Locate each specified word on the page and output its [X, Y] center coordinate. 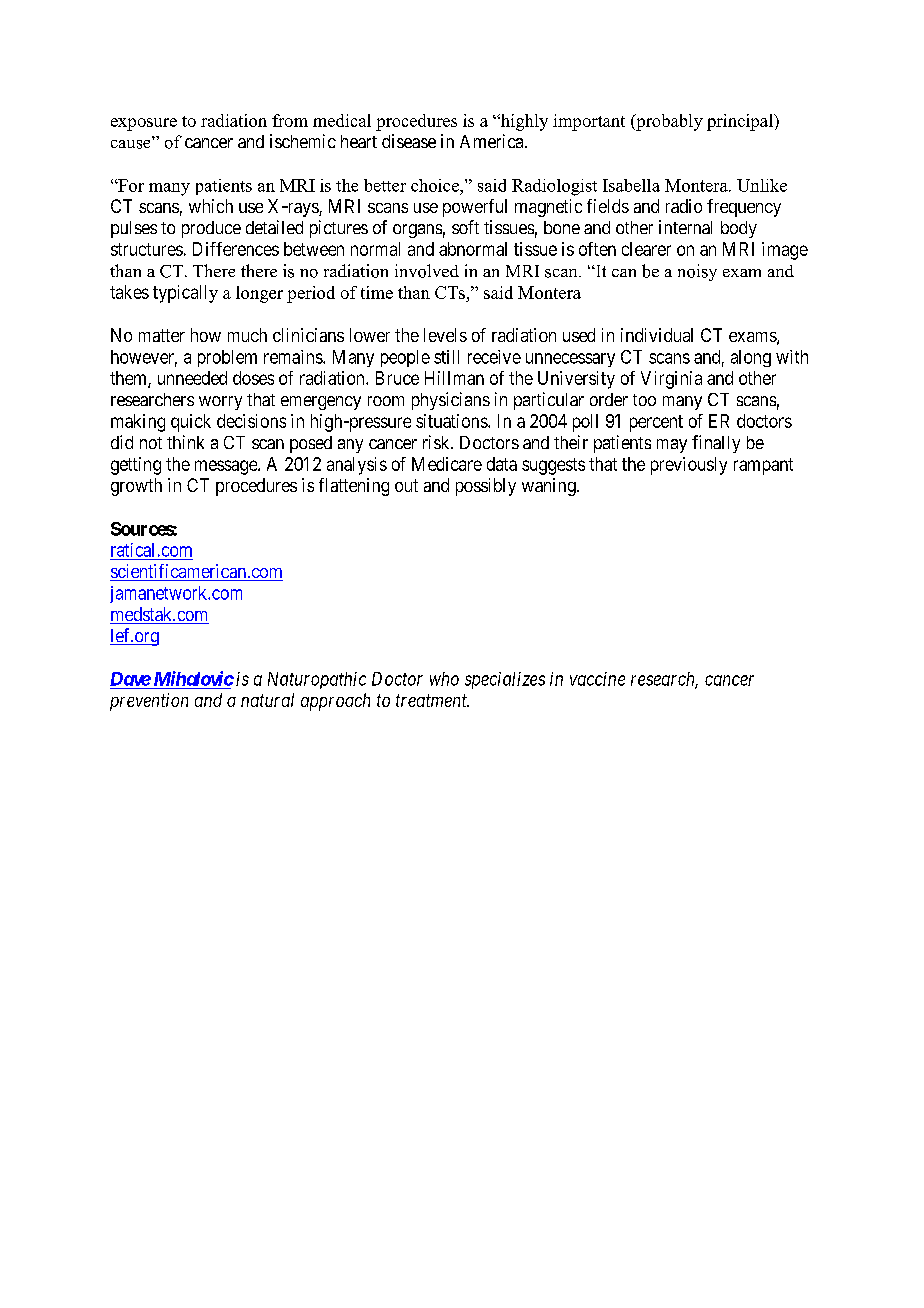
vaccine [597, 679]
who [444, 679]
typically [185, 294]
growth [136, 487]
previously [689, 466]
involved [427, 271]
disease [409, 141]
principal [741, 122]
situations [452, 421]
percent [656, 423]
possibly [486, 487]
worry [220, 403]
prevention [149, 702]
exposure [144, 124]
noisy [697, 272]
